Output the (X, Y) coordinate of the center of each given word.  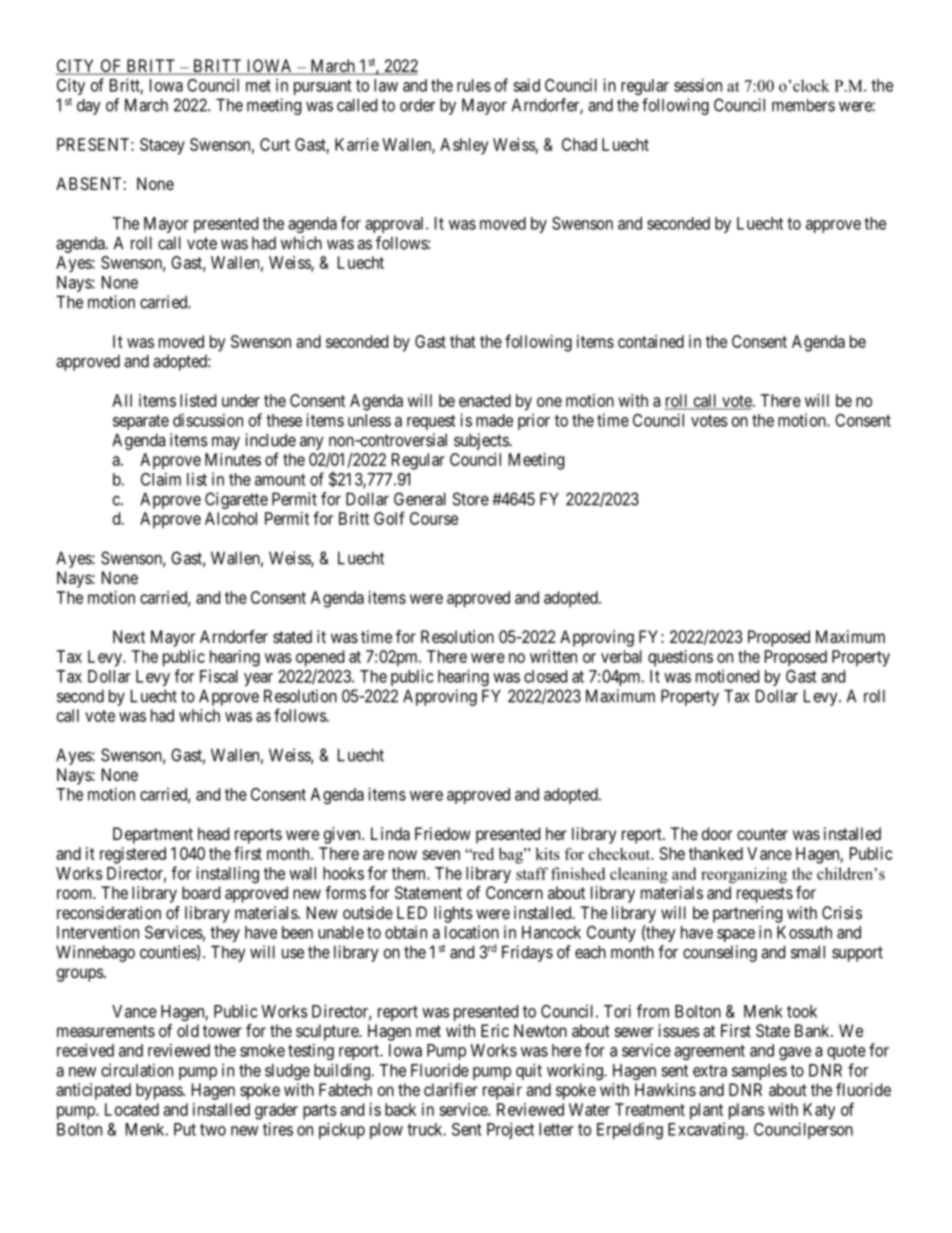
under (241, 400)
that (463, 341)
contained (651, 341)
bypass (160, 1091)
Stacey (162, 146)
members (803, 105)
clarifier (451, 1089)
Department (153, 835)
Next (129, 636)
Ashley (464, 146)
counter (762, 834)
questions (680, 658)
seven (441, 855)
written (553, 656)
